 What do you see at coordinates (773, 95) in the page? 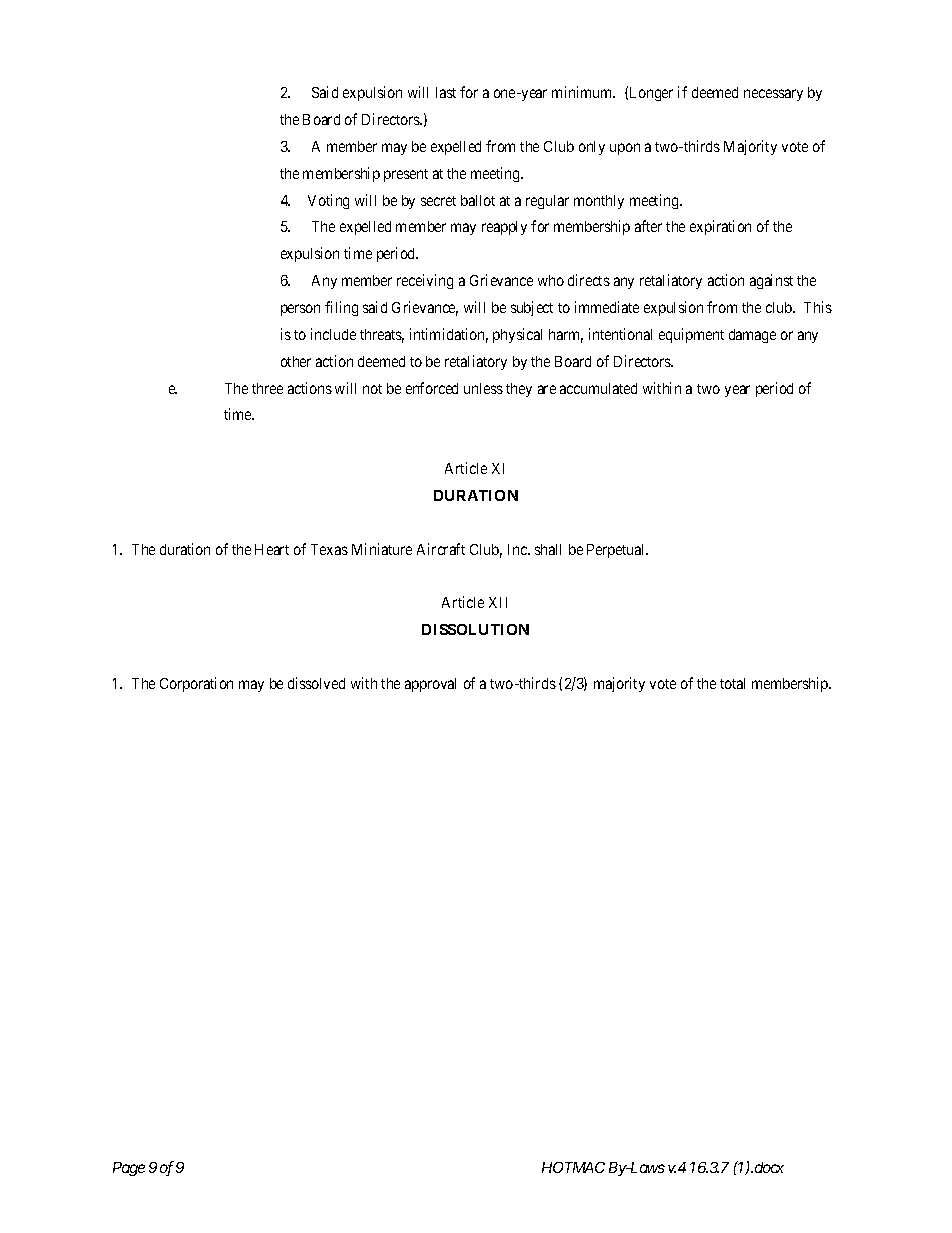
I see `necessary` at bounding box center [773, 95].
